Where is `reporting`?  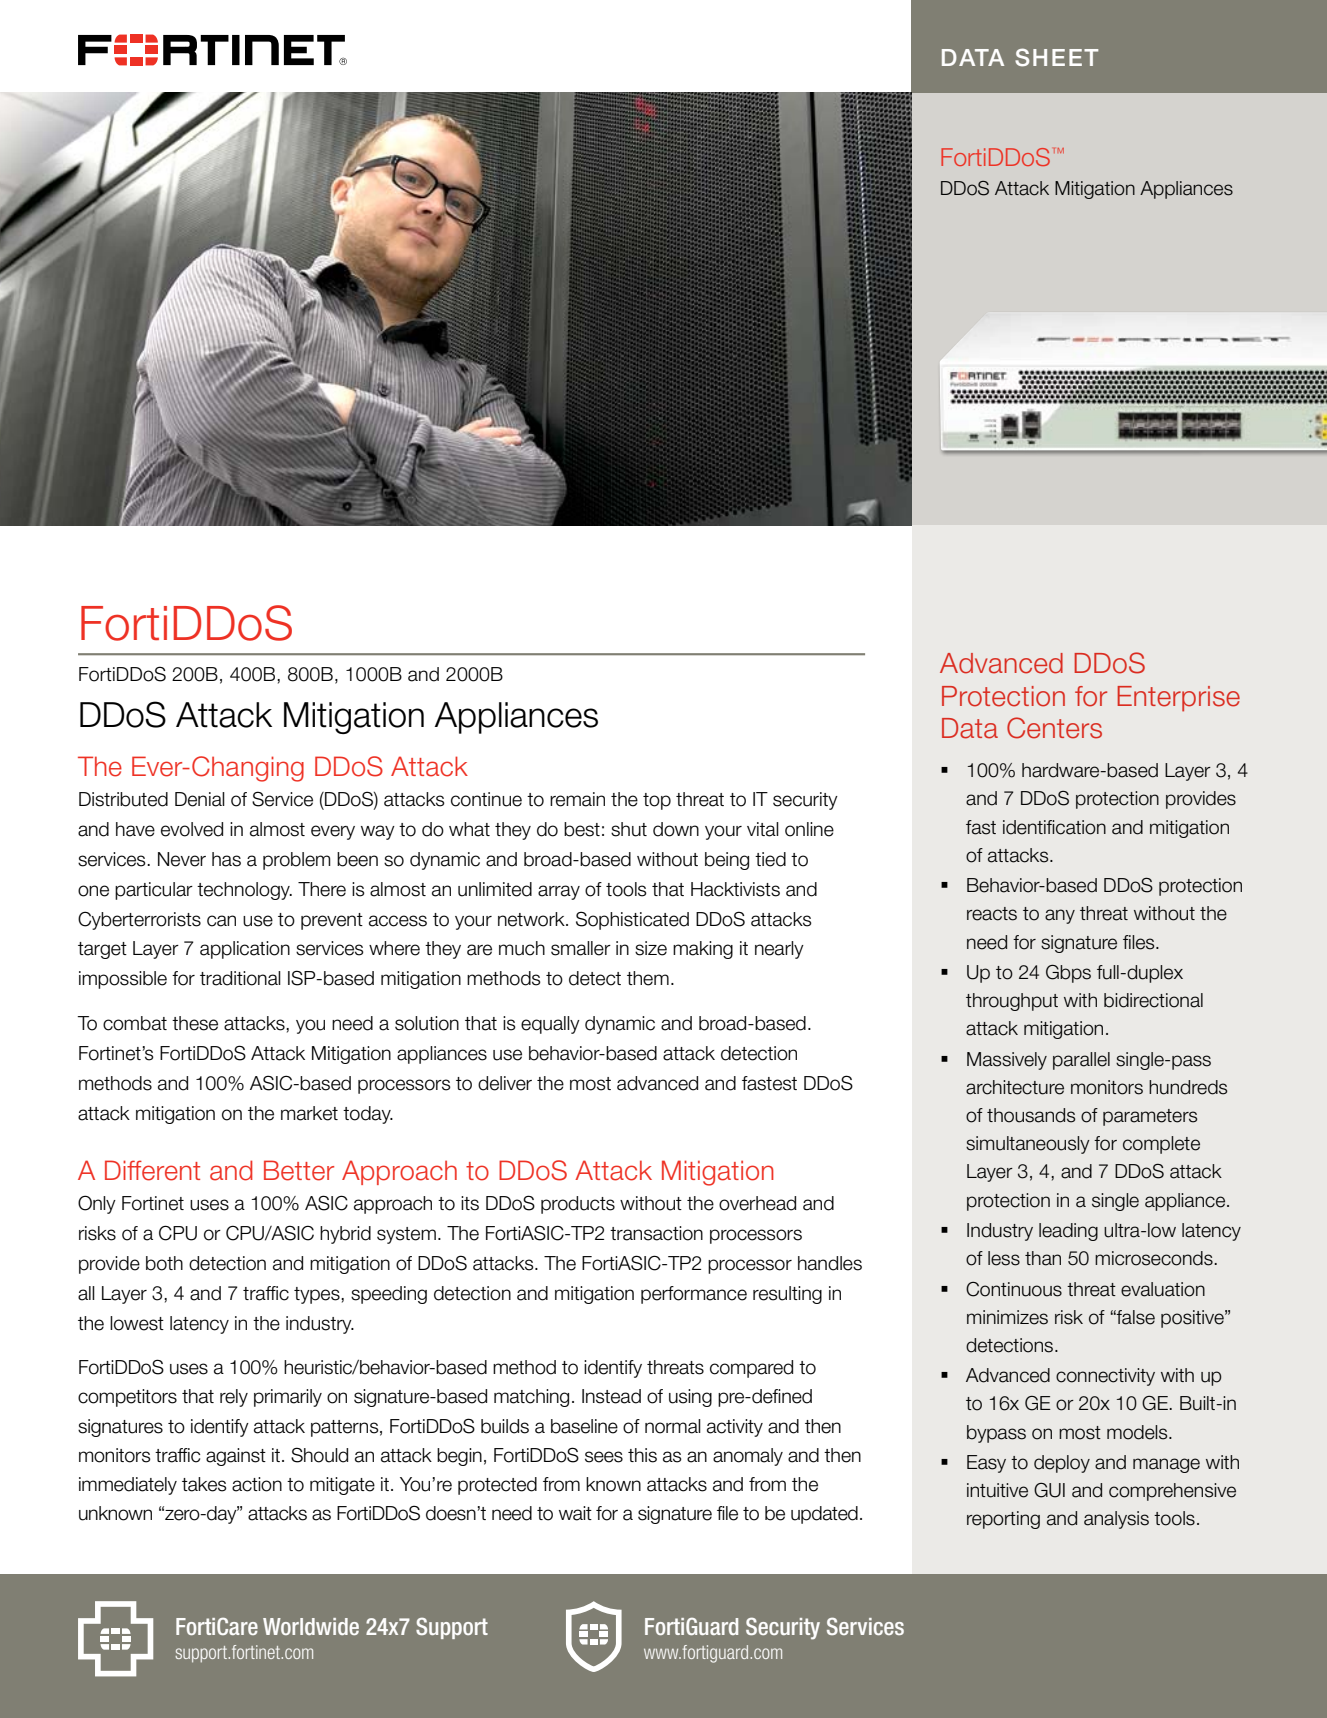 reporting is located at coordinates (1003, 1520).
